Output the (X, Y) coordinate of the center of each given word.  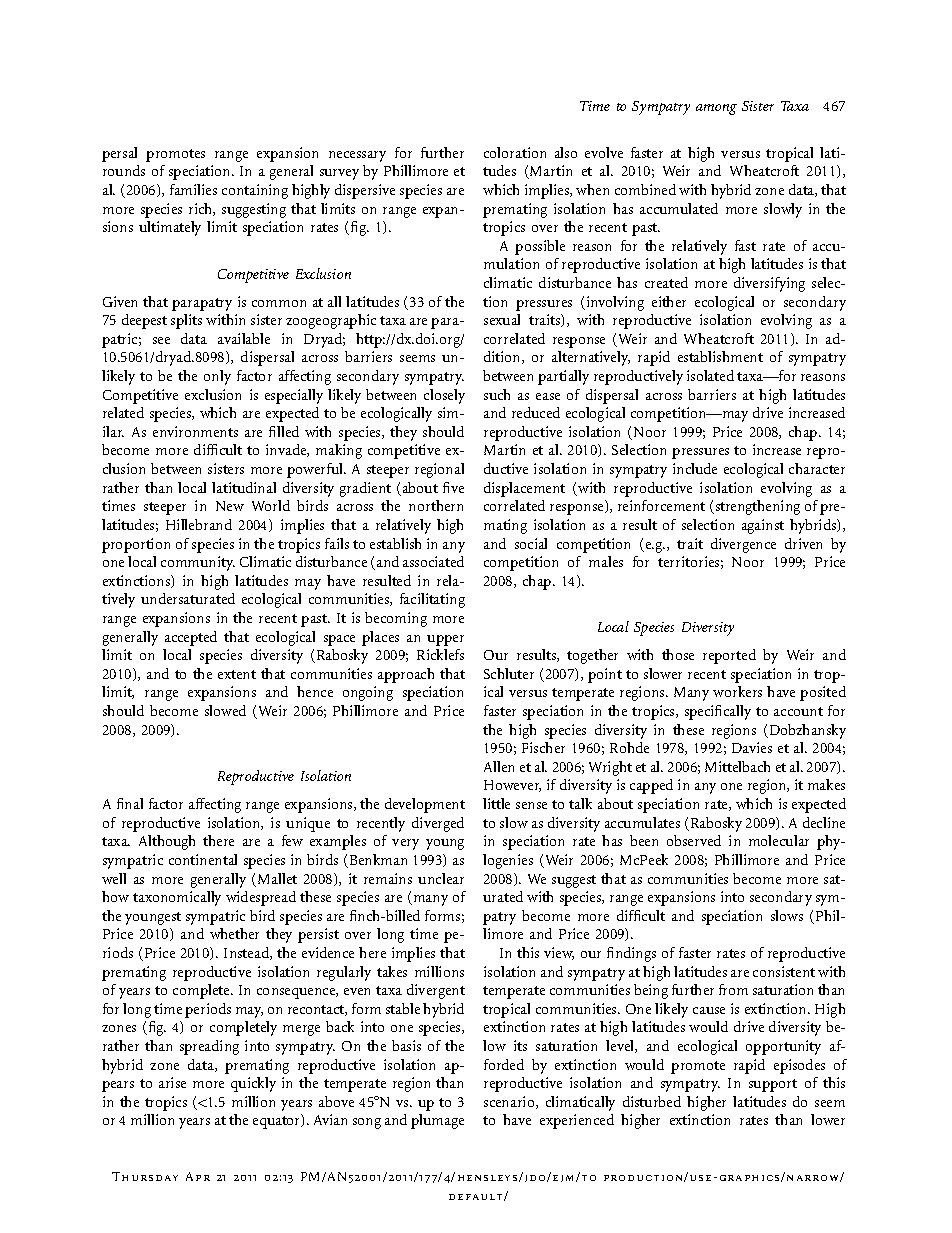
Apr (198, 1176)
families (193, 189)
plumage (437, 1121)
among (716, 109)
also (566, 152)
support (773, 1085)
